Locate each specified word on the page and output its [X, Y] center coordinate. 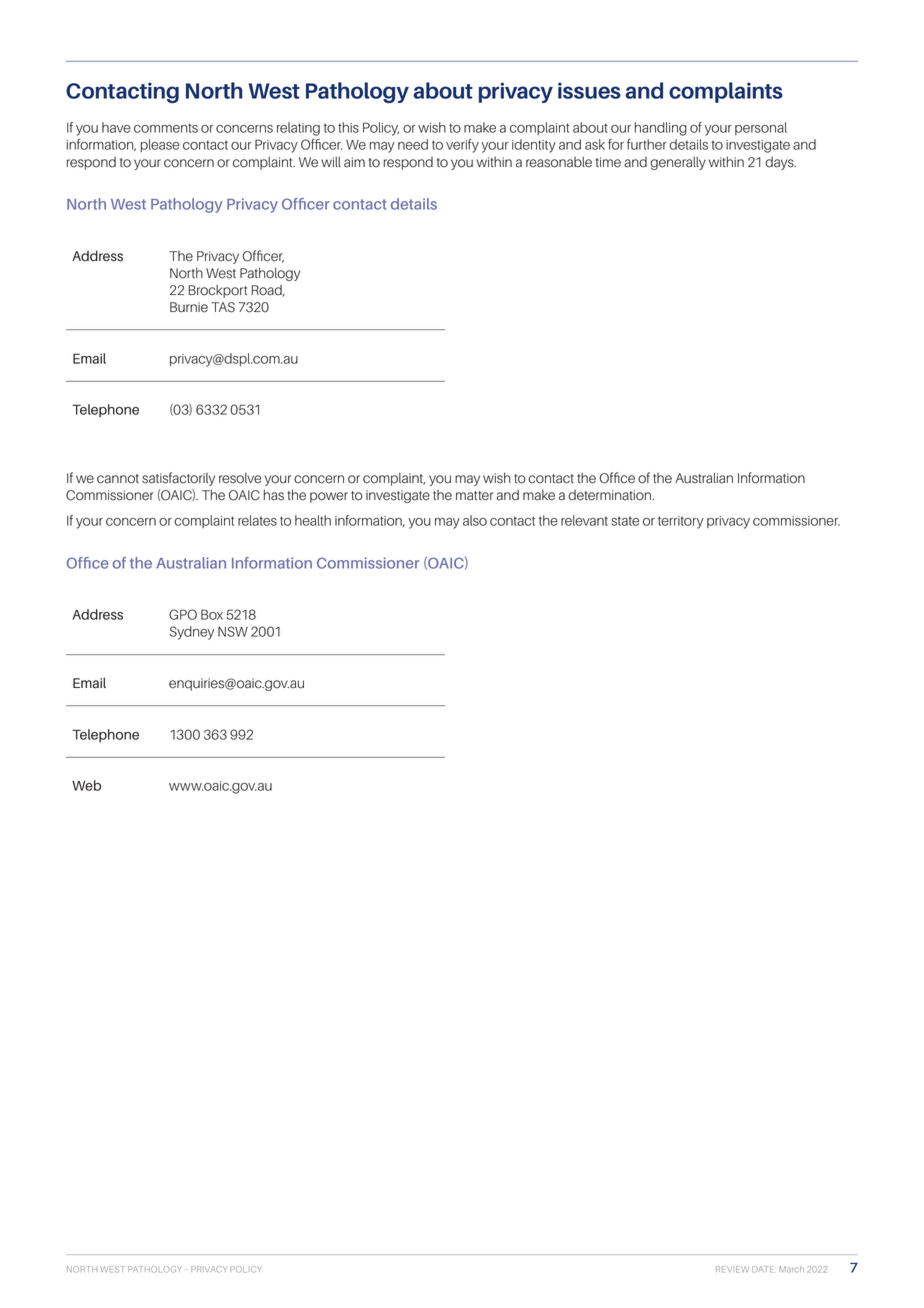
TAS [223, 307]
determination [610, 495]
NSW [233, 631]
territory [681, 522]
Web [86, 785]
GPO [183, 614]
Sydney [191, 633]
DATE [762, 1269]
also [475, 520]
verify [462, 146]
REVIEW [732, 1269]
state [625, 521]
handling [661, 129]
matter [474, 496]
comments [166, 128]
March [791, 1269]
